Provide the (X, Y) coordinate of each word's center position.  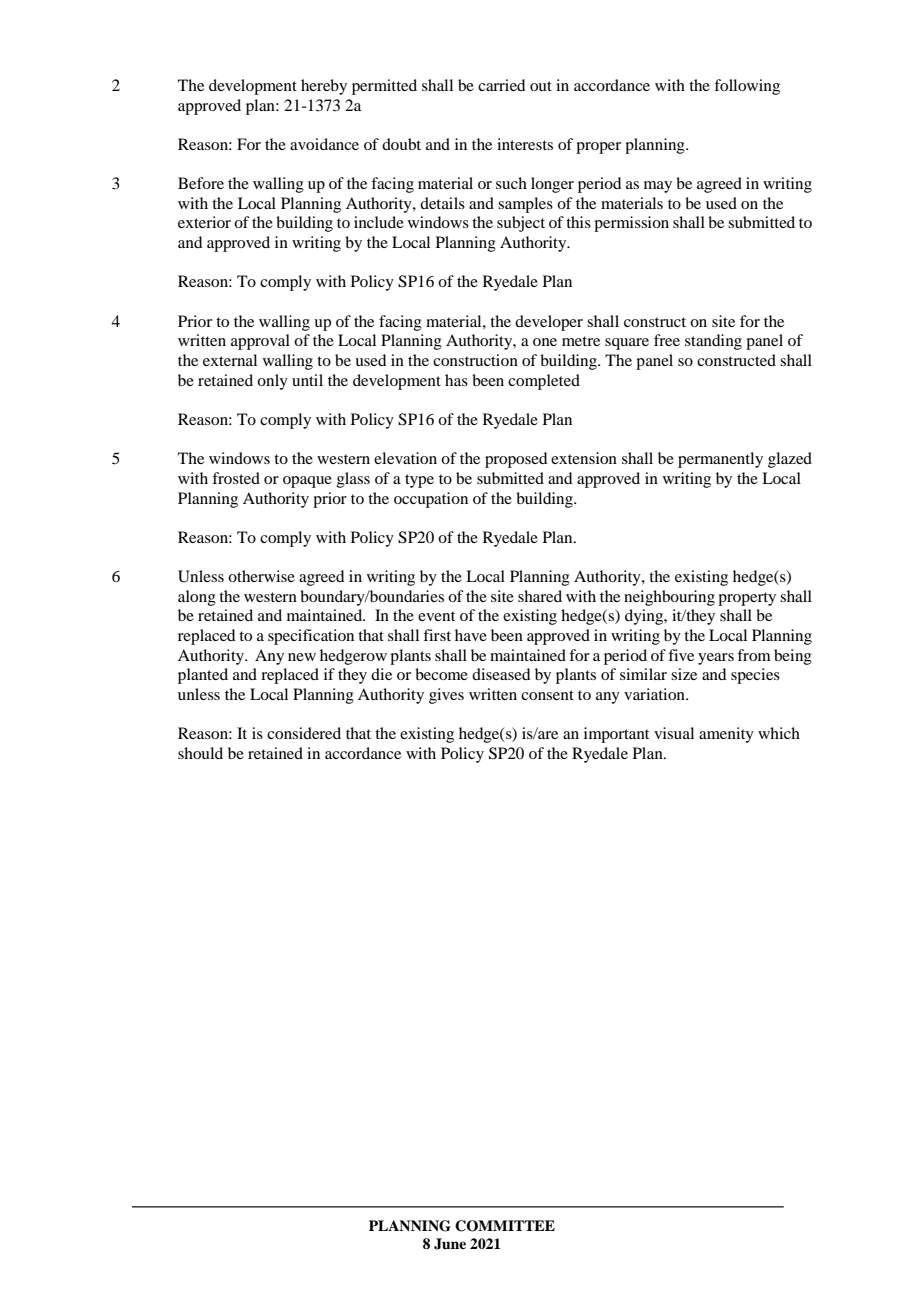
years (716, 659)
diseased (501, 674)
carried (501, 85)
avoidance (324, 144)
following (747, 87)
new (302, 657)
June (450, 1244)
